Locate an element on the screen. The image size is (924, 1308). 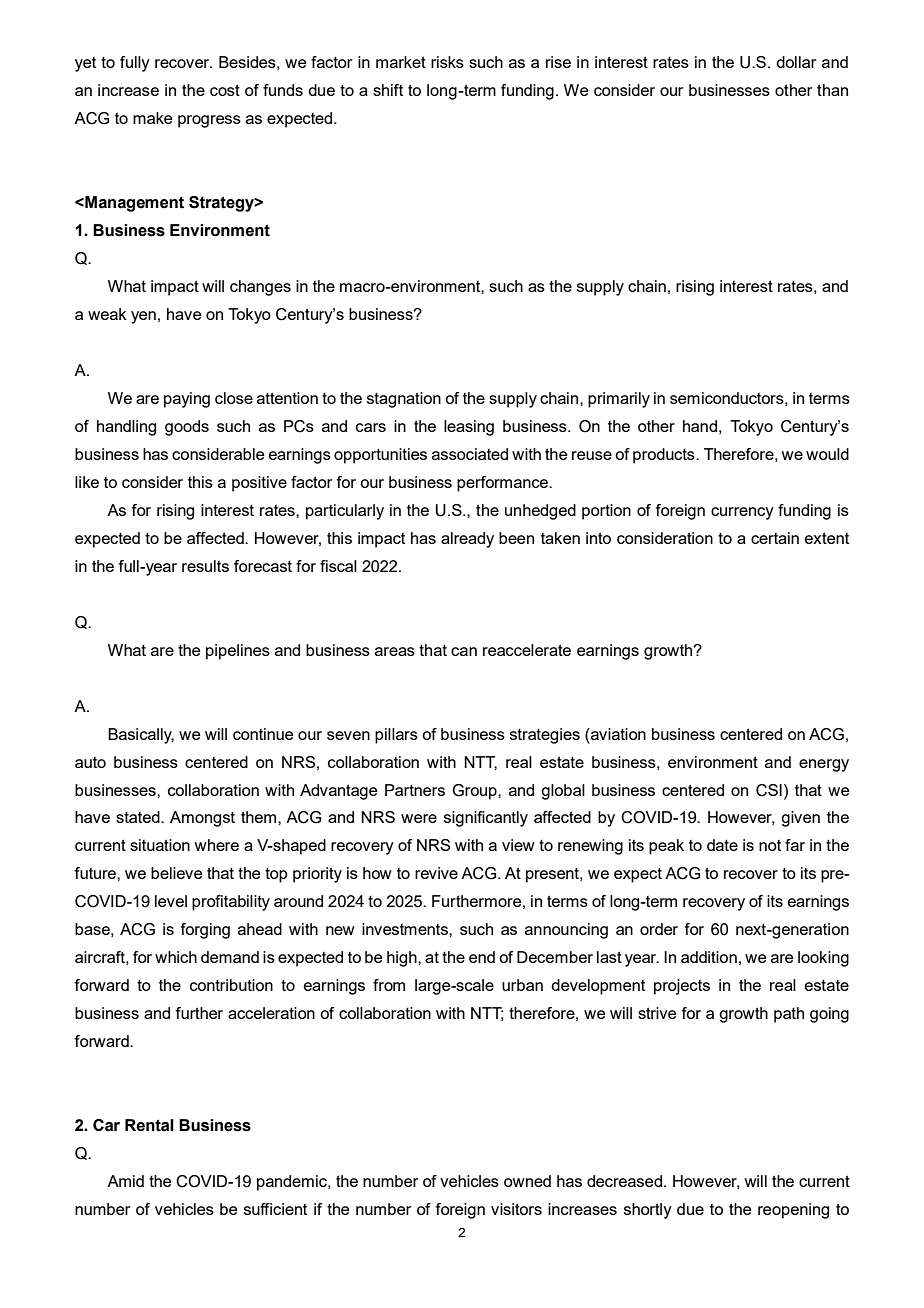
certain is located at coordinates (775, 538).
